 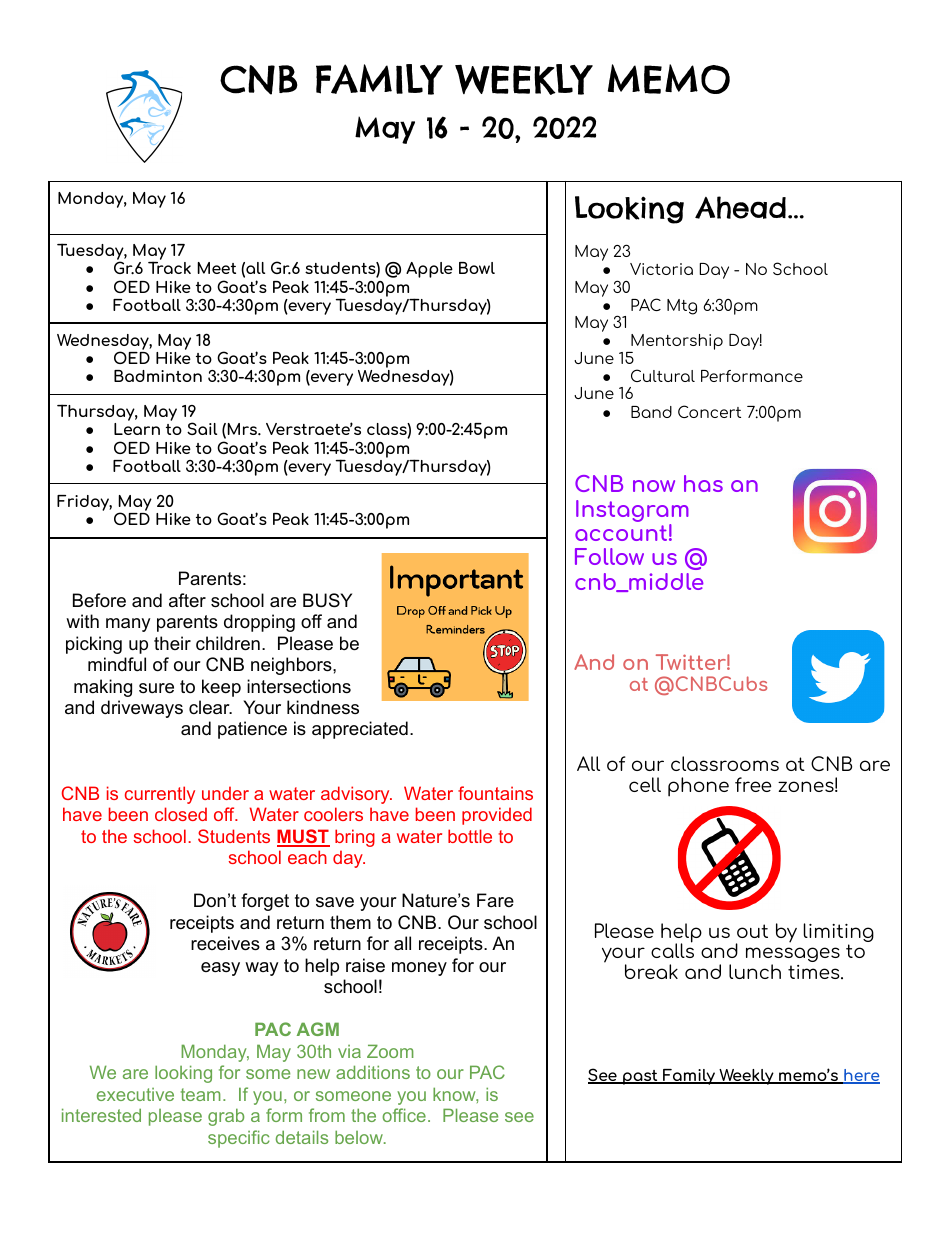 I want to click on currently, so click(x=160, y=795).
